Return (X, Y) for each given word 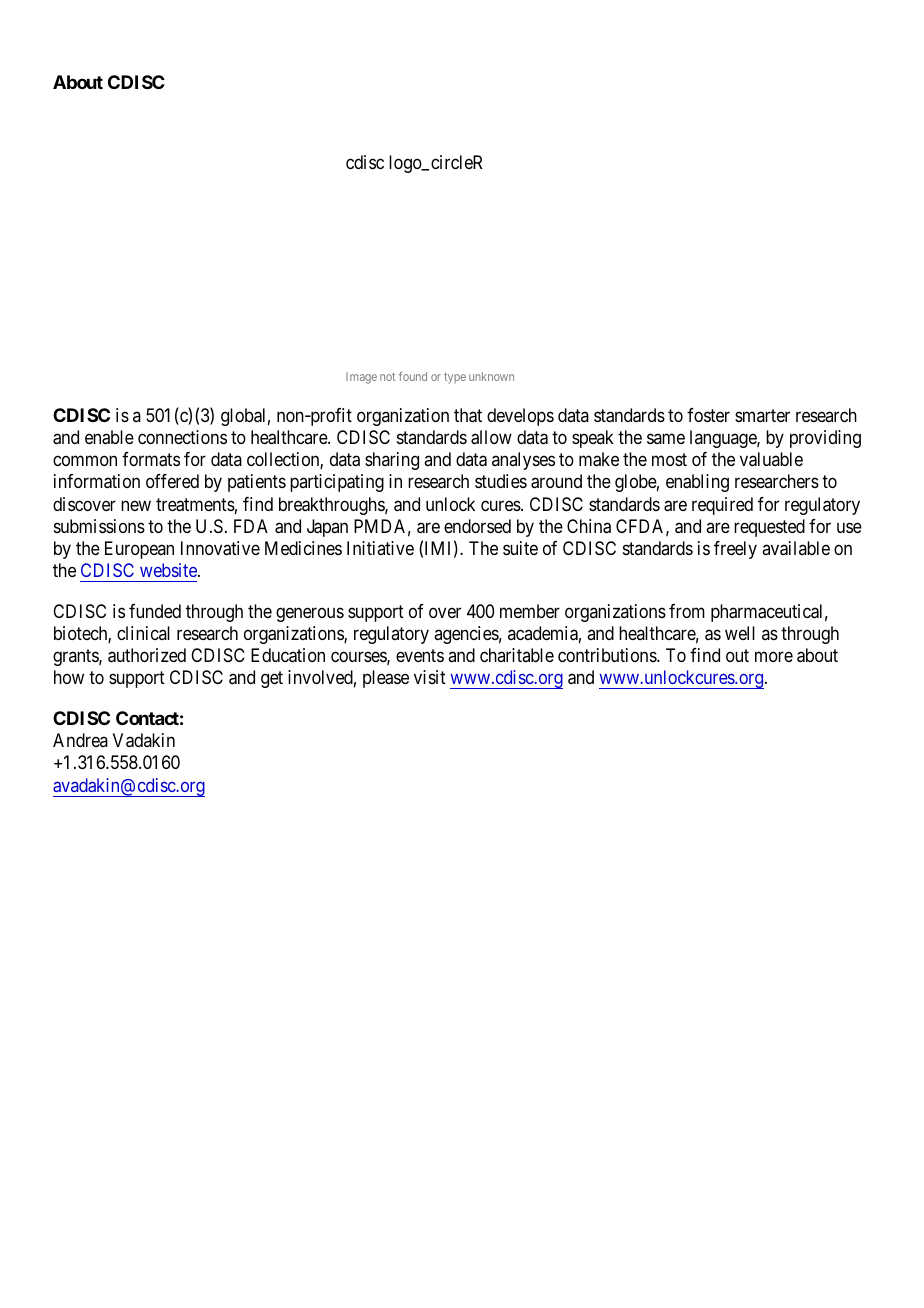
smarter (762, 415)
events (420, 655)
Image (361, 378)
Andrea (80, 740)
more (774, 657)
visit (430, 677)
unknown (491, 376)
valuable (771, 459)
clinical (143, 633)
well (740, 633)
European (139, 550)
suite (520, 548)
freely (735, 550)
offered (172, 481)
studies (501, 481)
